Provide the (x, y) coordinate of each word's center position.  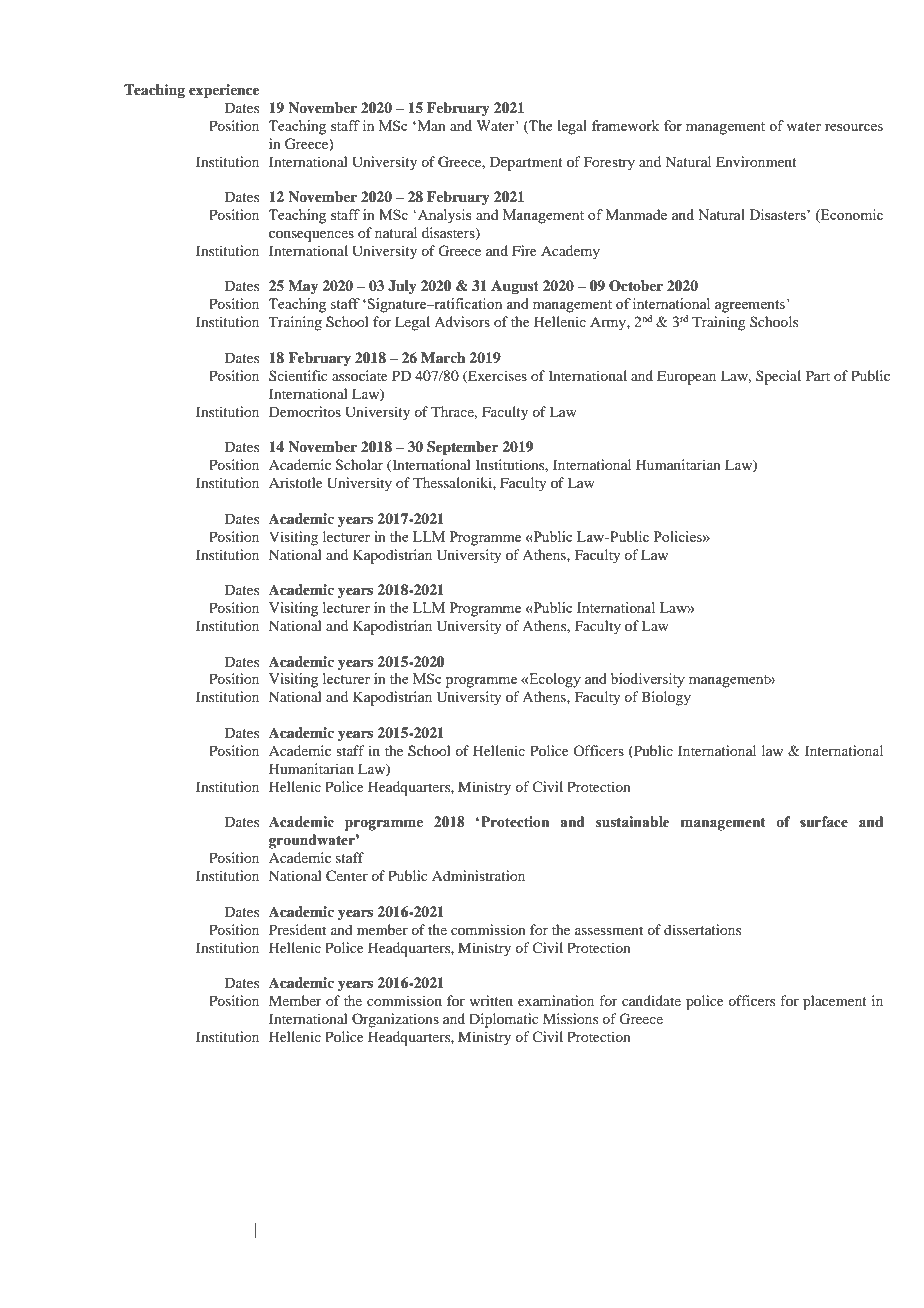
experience (224, 91)
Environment (756, 161)
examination (556, 1000)
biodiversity (648, 680)
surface (824, 822)
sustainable (633, 822)
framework (625, 125)
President (297, 929)
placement (835, 1002)
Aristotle (296, 482)
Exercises (496, 376)
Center (347, 876)
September (463, 448)
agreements (751, 306)
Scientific (298, 375)
